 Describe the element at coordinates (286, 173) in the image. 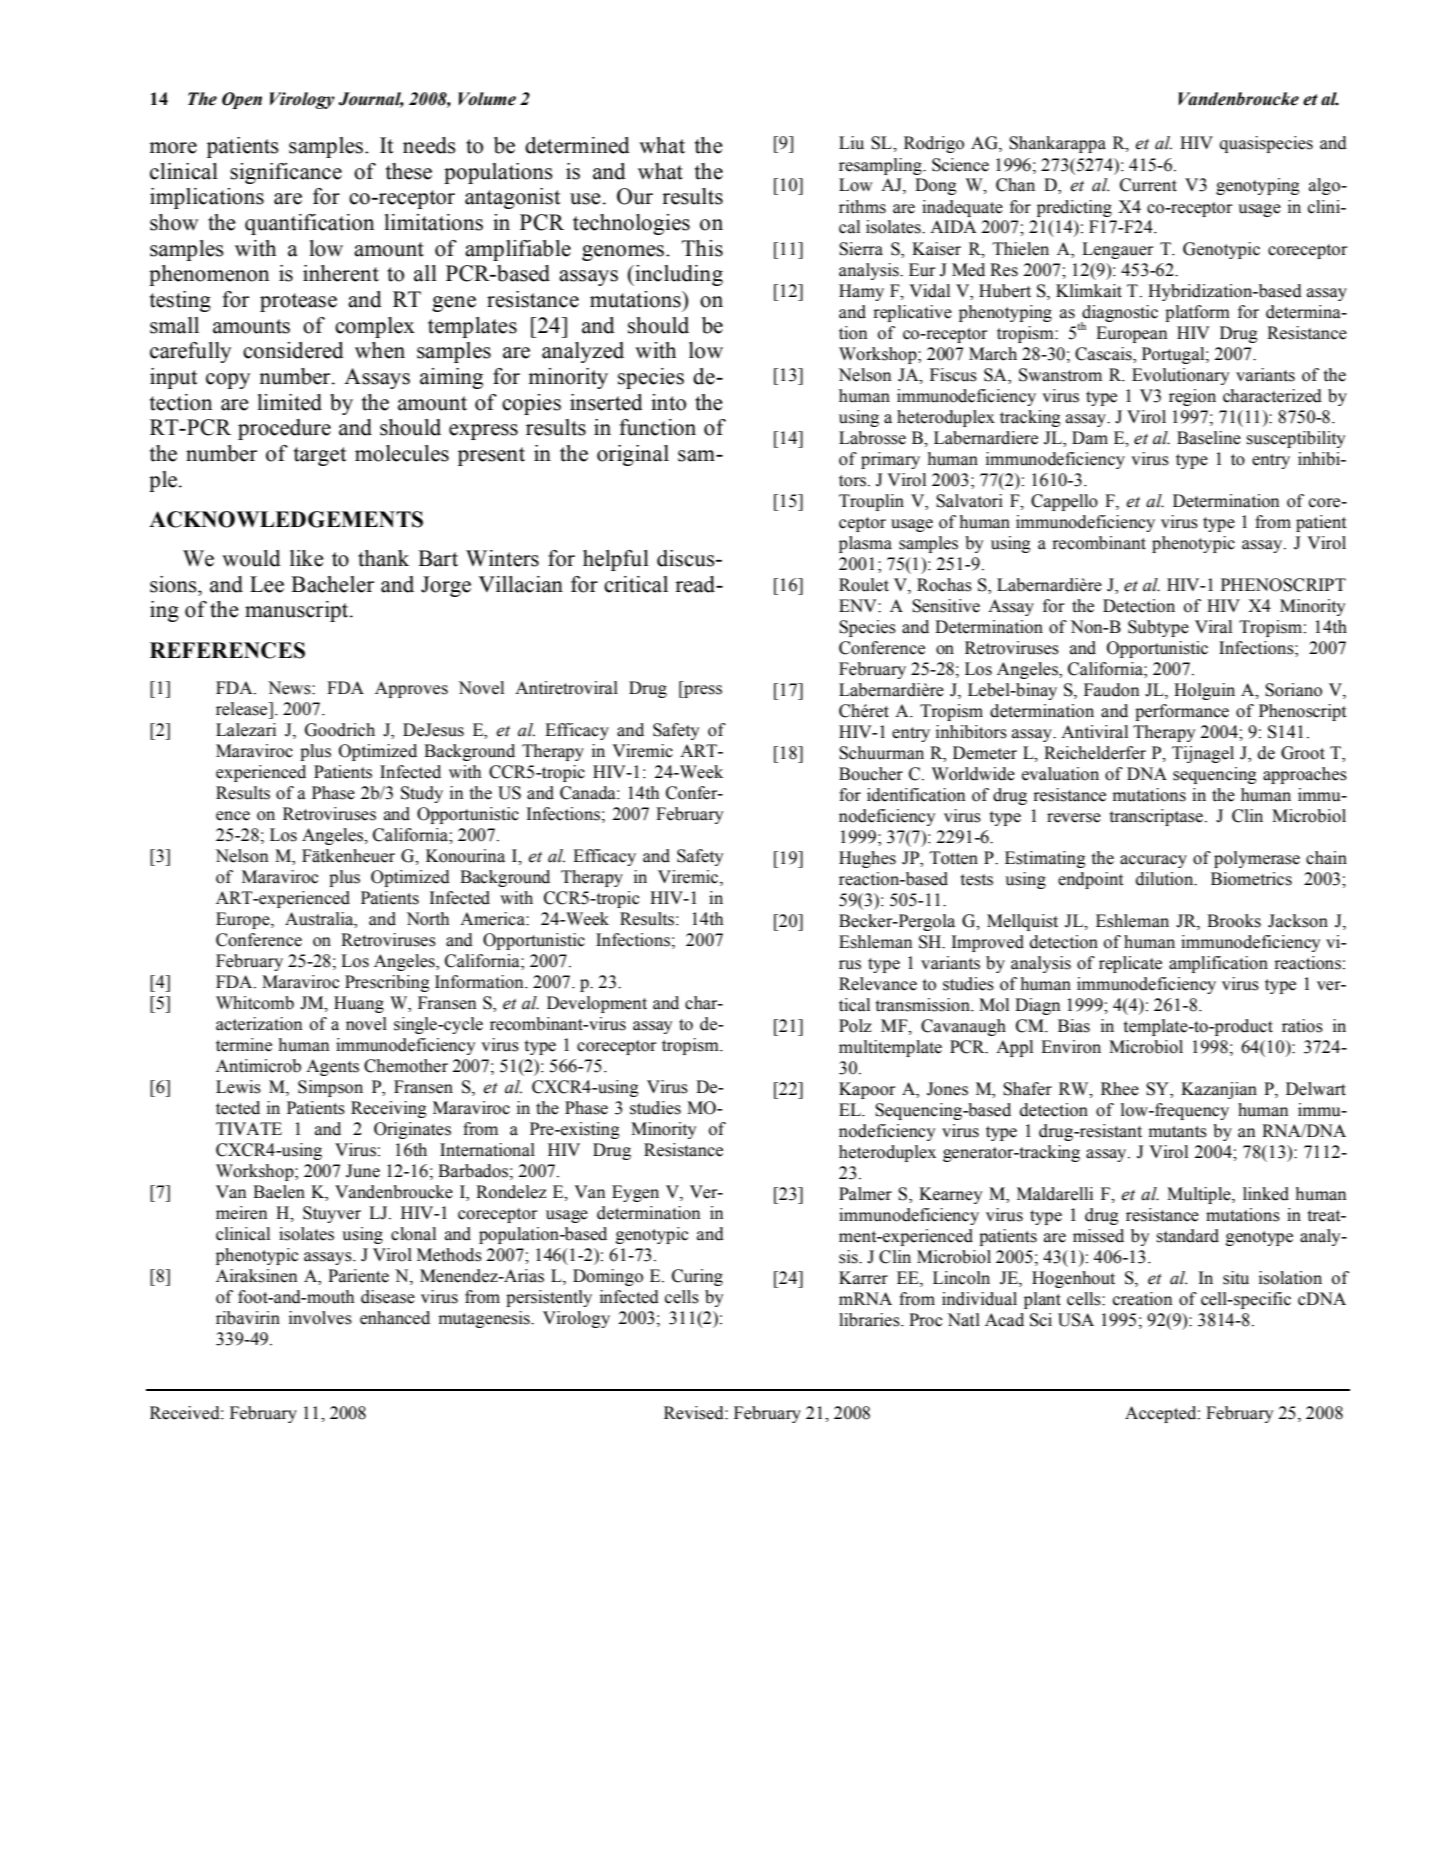

I see `significance` at that location.
